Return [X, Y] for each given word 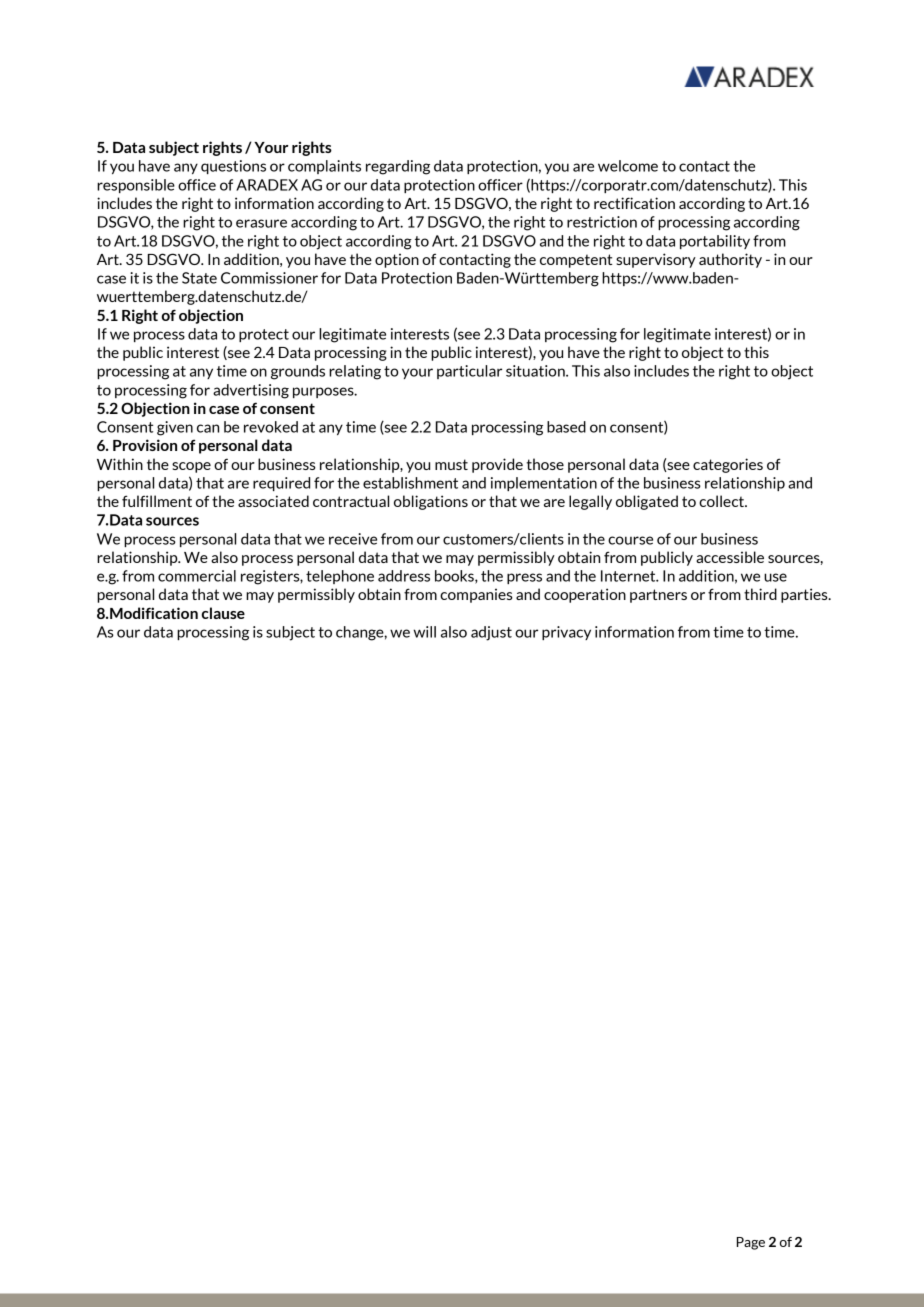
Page [751, 1243]
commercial [197, 576]
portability [715, 242]
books [455, 577]
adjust [491, 633]
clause [223, 613]
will [425, 632]
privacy [566, 633]
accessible [730, 557]
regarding [398, 167]
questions [233, 167]
